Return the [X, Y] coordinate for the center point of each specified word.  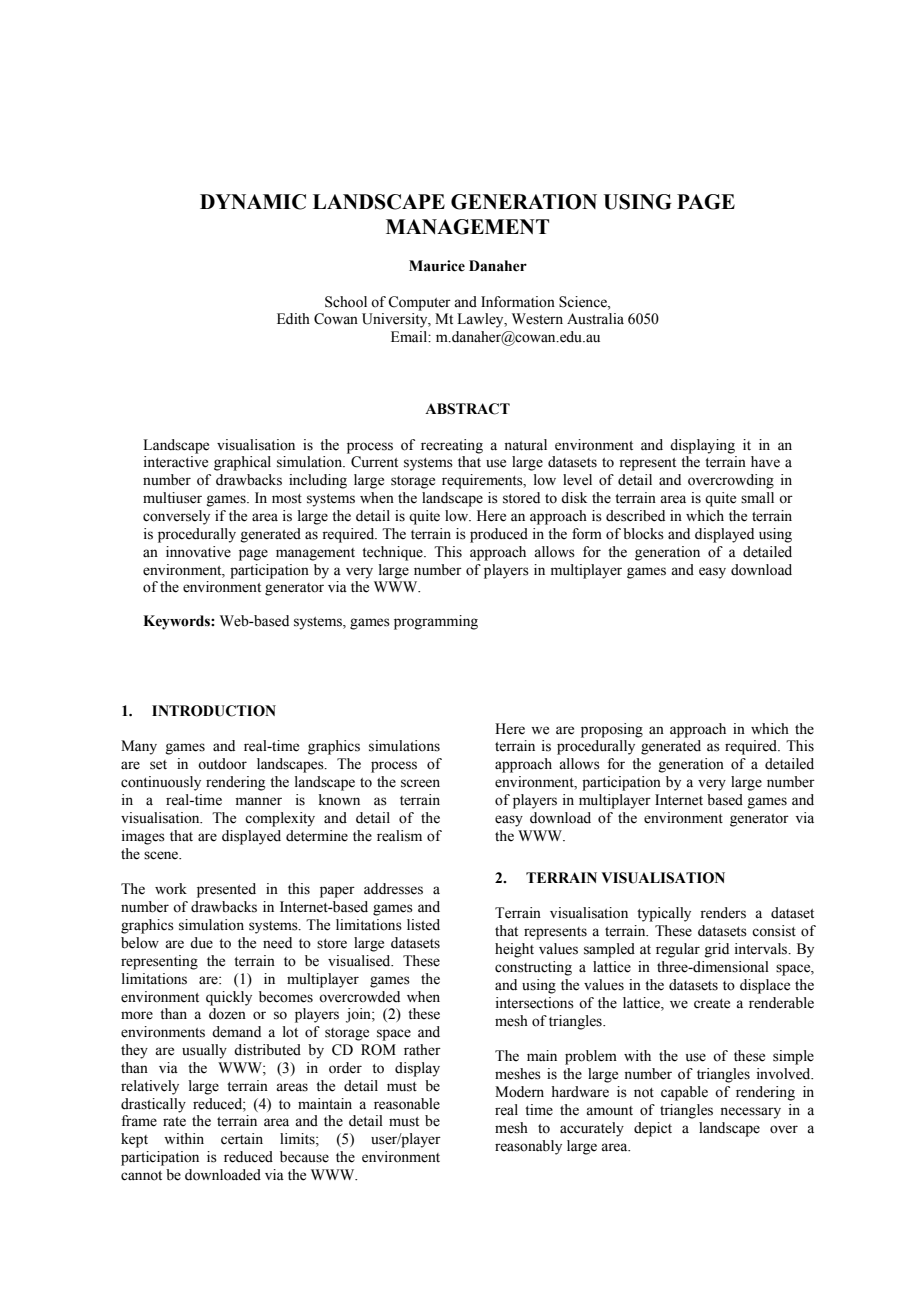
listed [423, 925]
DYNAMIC [253, 202]
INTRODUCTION [214, 711]
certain [242, 1139]
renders [723, 913]
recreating [452, 446]
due [201, 943]
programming [436, 622]
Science [584, 302]
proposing [612, 730]
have [765, 462]
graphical [242, 463]
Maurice [437, 266]
